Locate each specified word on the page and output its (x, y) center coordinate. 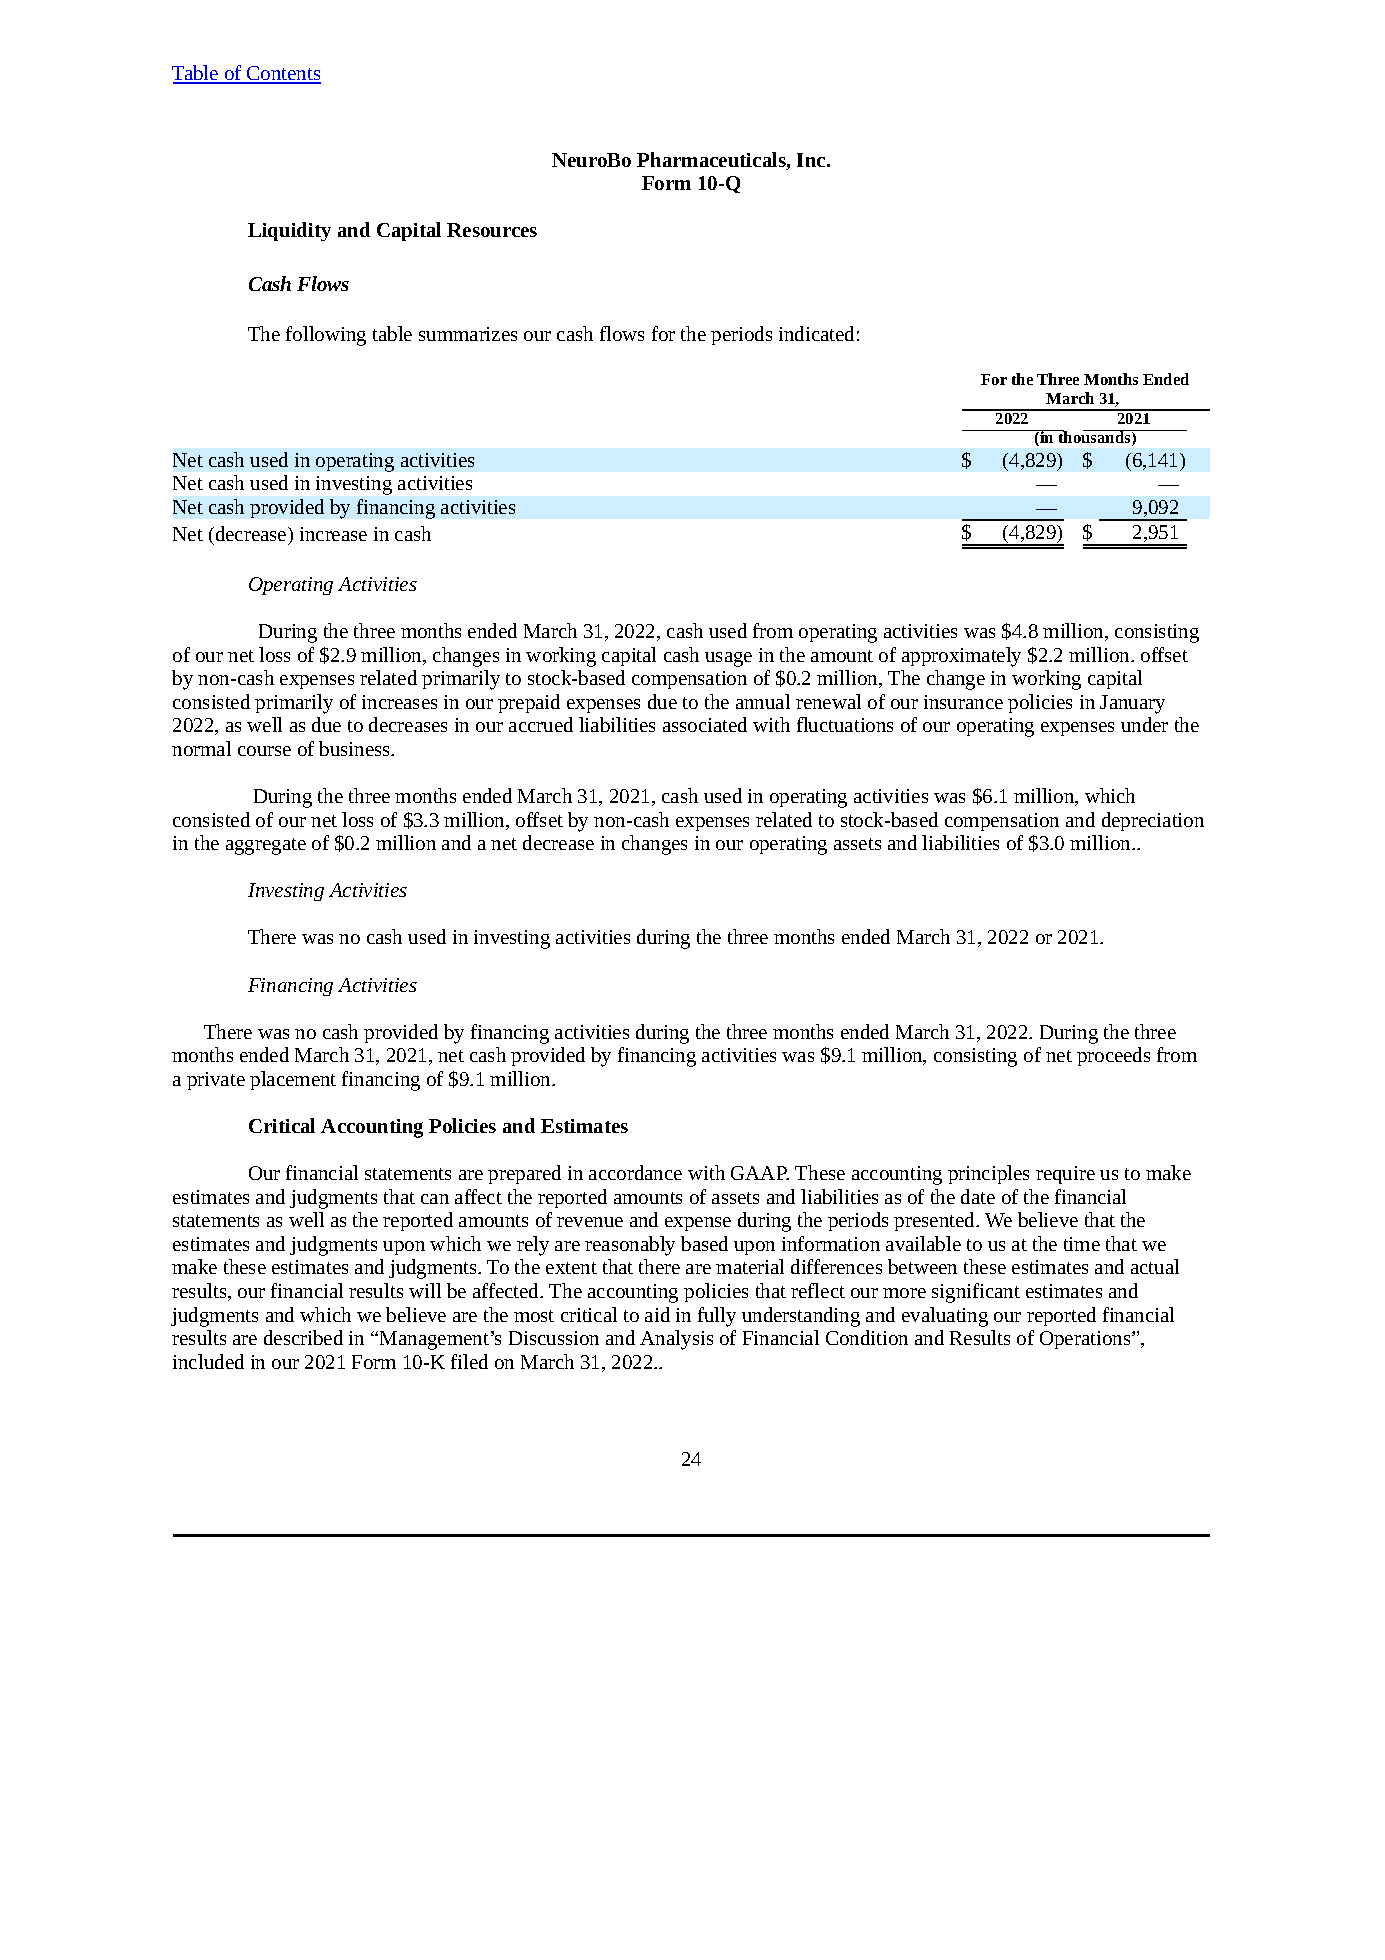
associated (705, 724)
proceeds (1113, 1056)
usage (728, 659)
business (356, 748)
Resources (492, 230)
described (303, 1337)
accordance (635, 1172)
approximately (961, 657)
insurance (963, 702)
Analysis (676, 1340)
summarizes (468, 334)
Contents (283, 74)
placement (293, 1080)
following (326, 336)
